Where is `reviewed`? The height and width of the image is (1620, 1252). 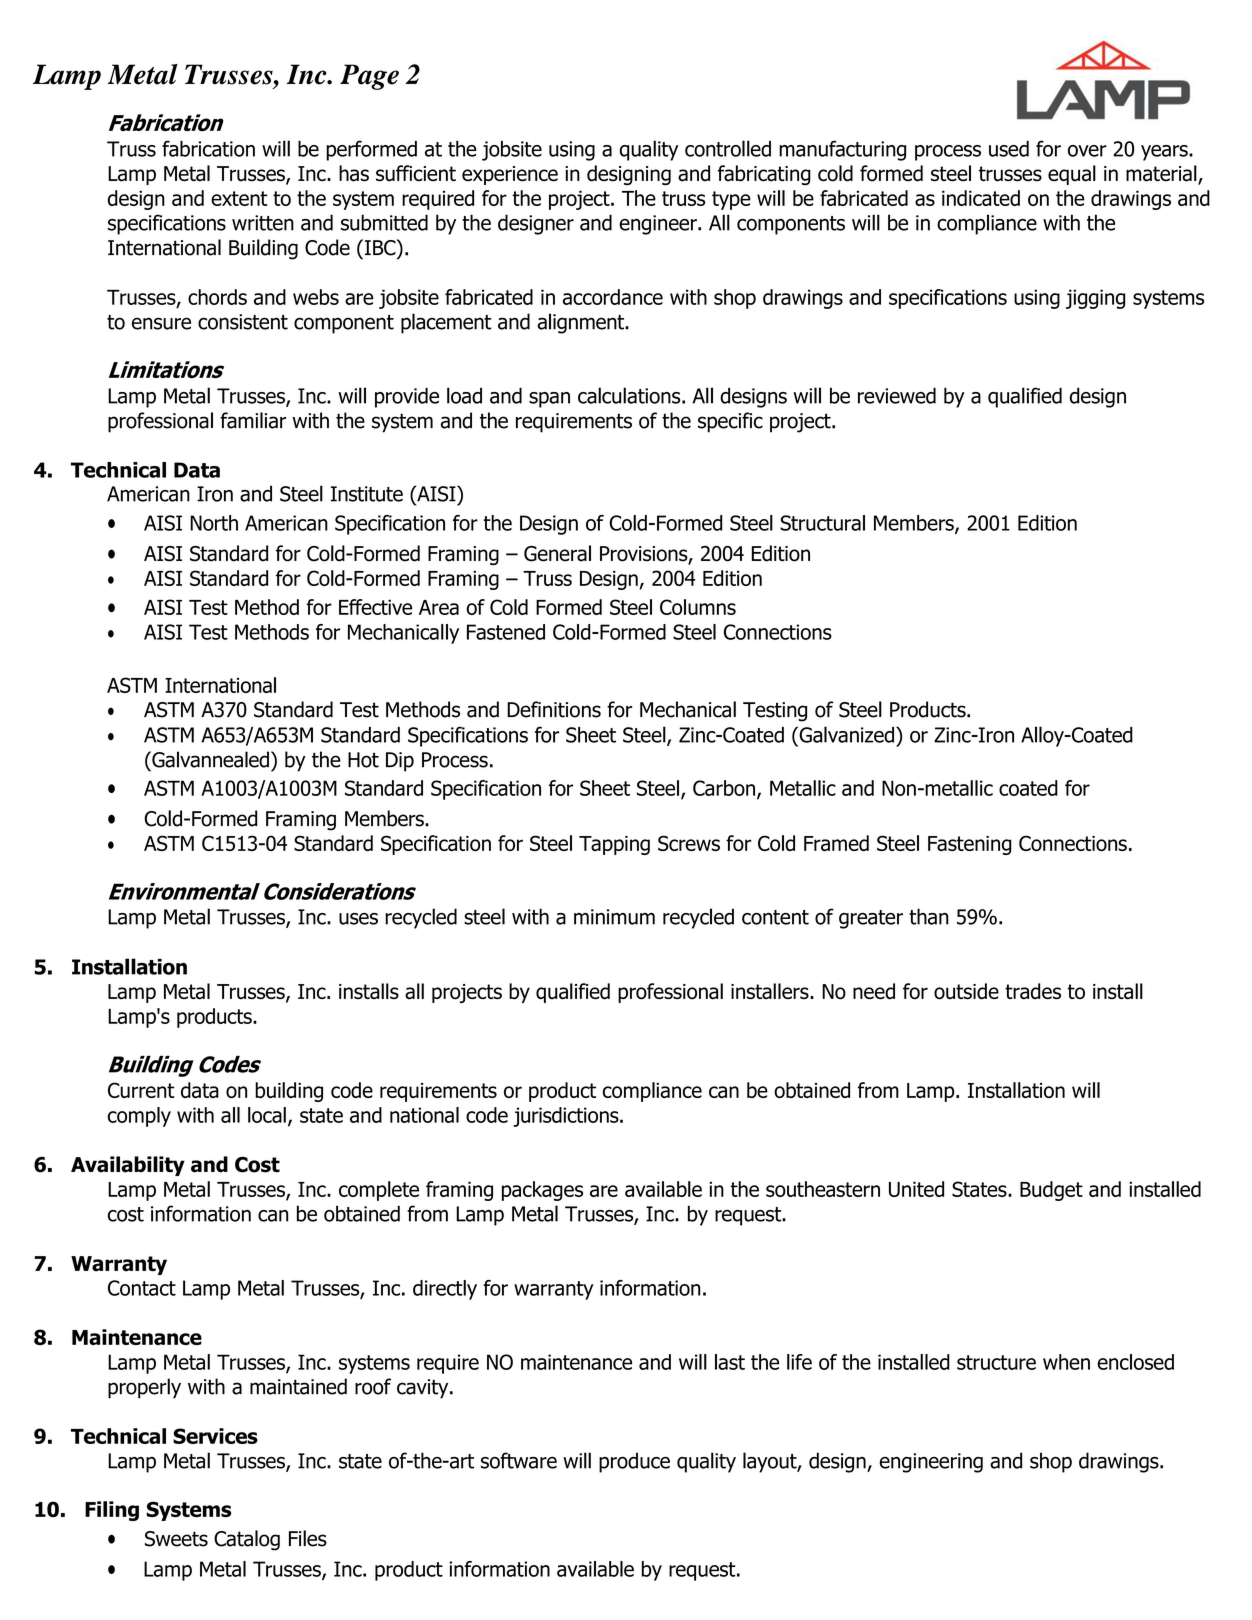
reviewed is located at coordinates (897, 395).
